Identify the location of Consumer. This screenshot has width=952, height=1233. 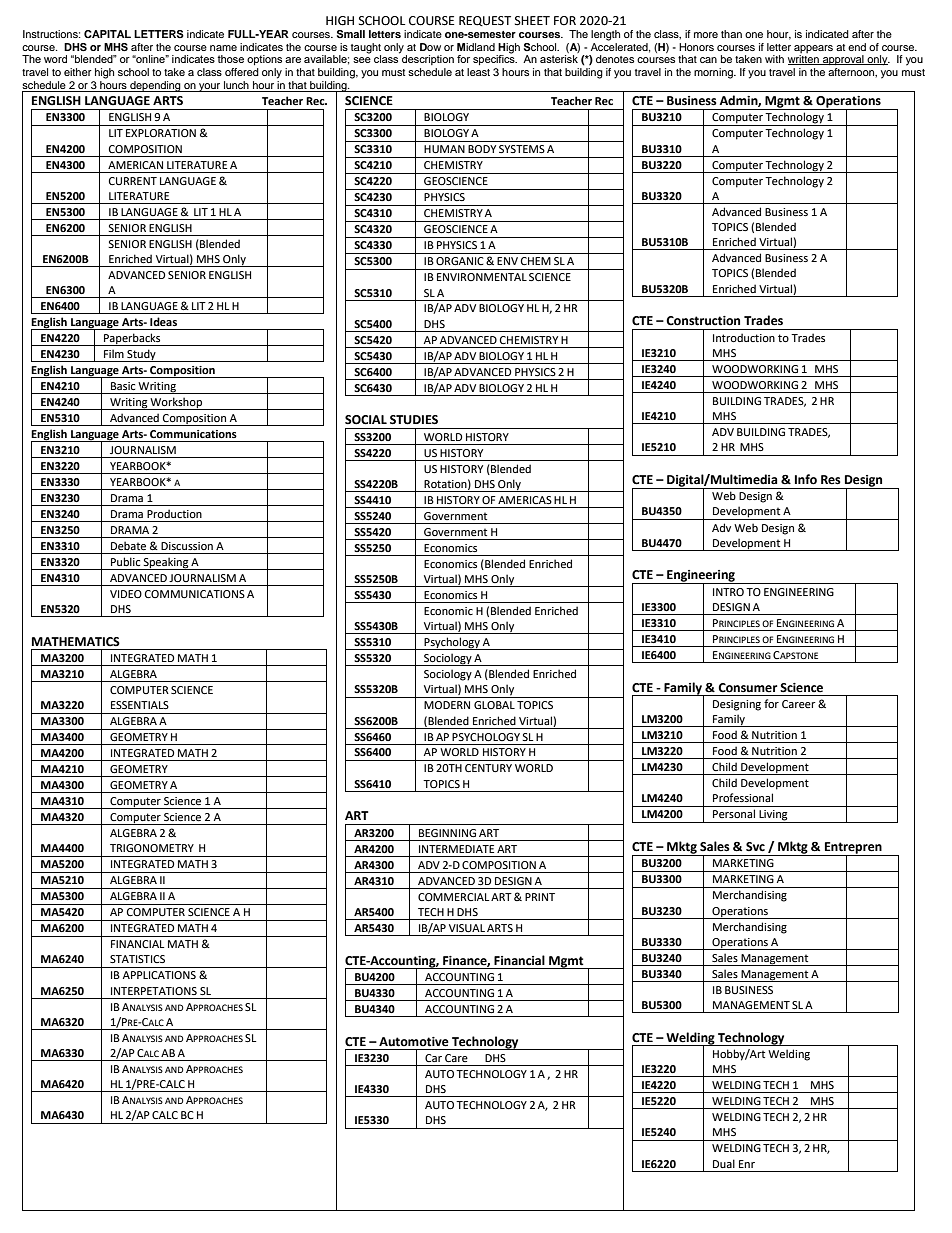
(747, 688).
